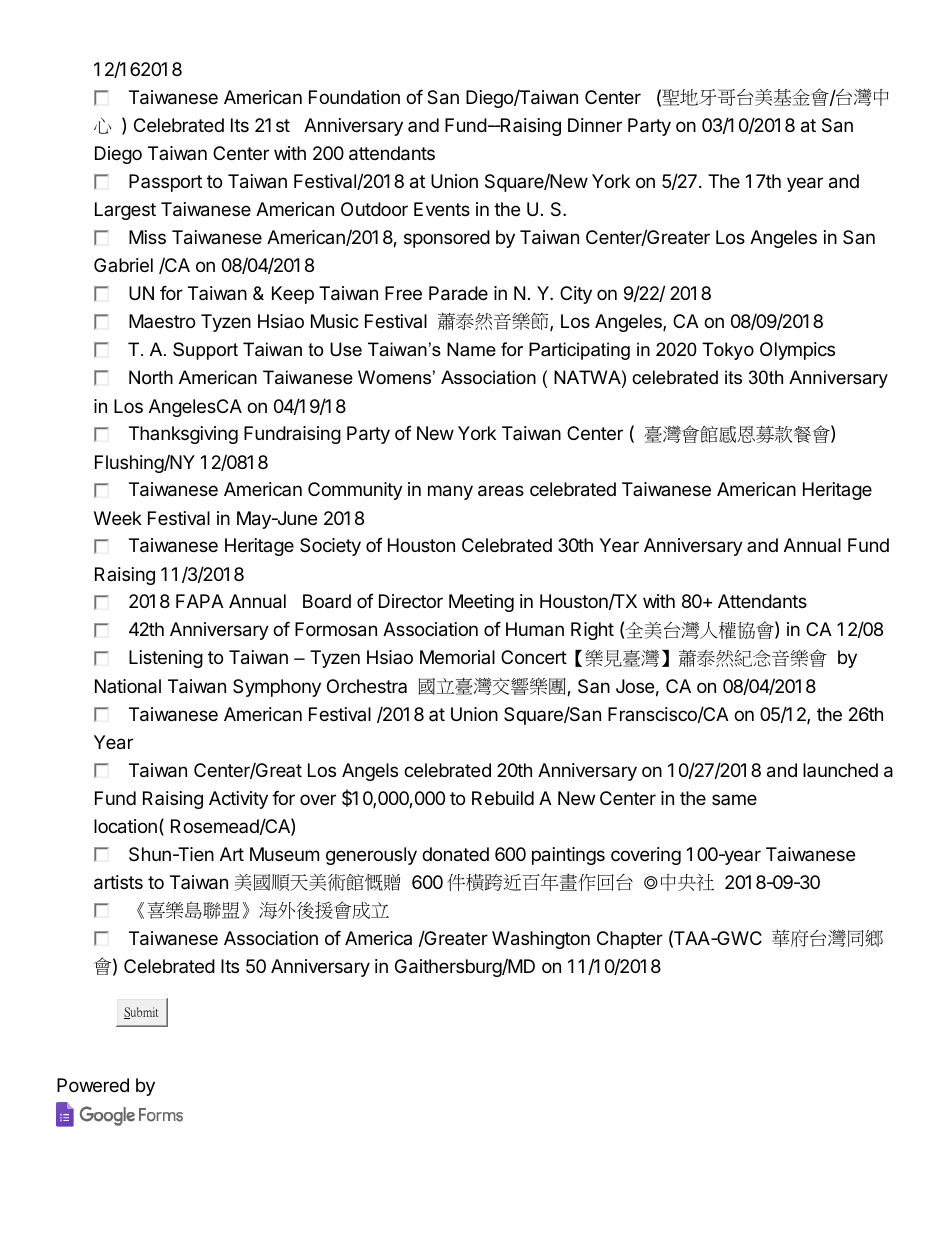  I want to click on Dinner, so click(595, 125).
